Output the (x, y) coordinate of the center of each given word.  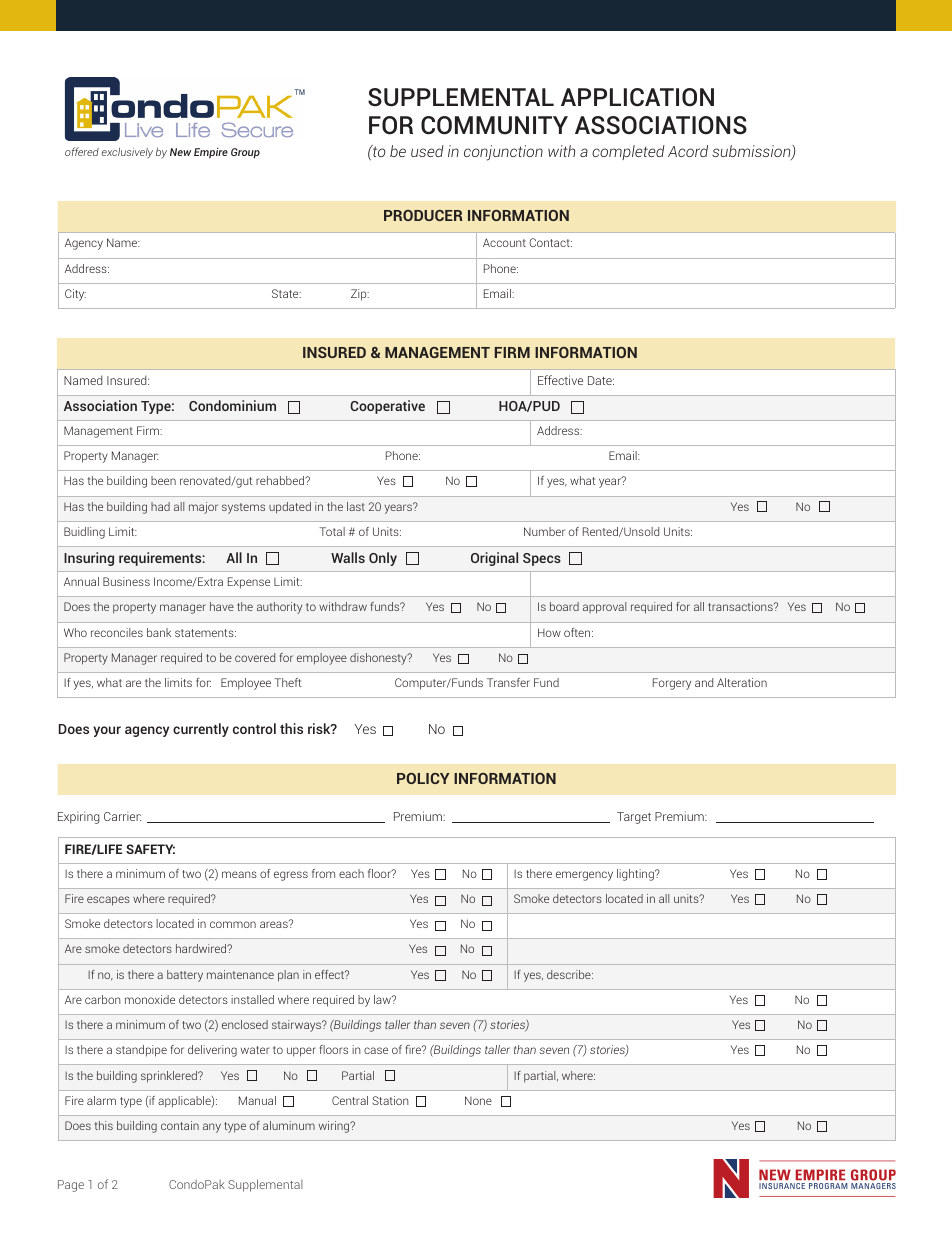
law (383, 999)
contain (180, 1125)
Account (504, 242)
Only (383, 559)
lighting (636, 875)
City (75, 295)
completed (628, 152)
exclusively (127, 153)
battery (185, 976)
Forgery (672, 684)
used (427, 151)
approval (604, 608)
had (160, 506)
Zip (360, 295)
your (107, 731)
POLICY (423, 778)
